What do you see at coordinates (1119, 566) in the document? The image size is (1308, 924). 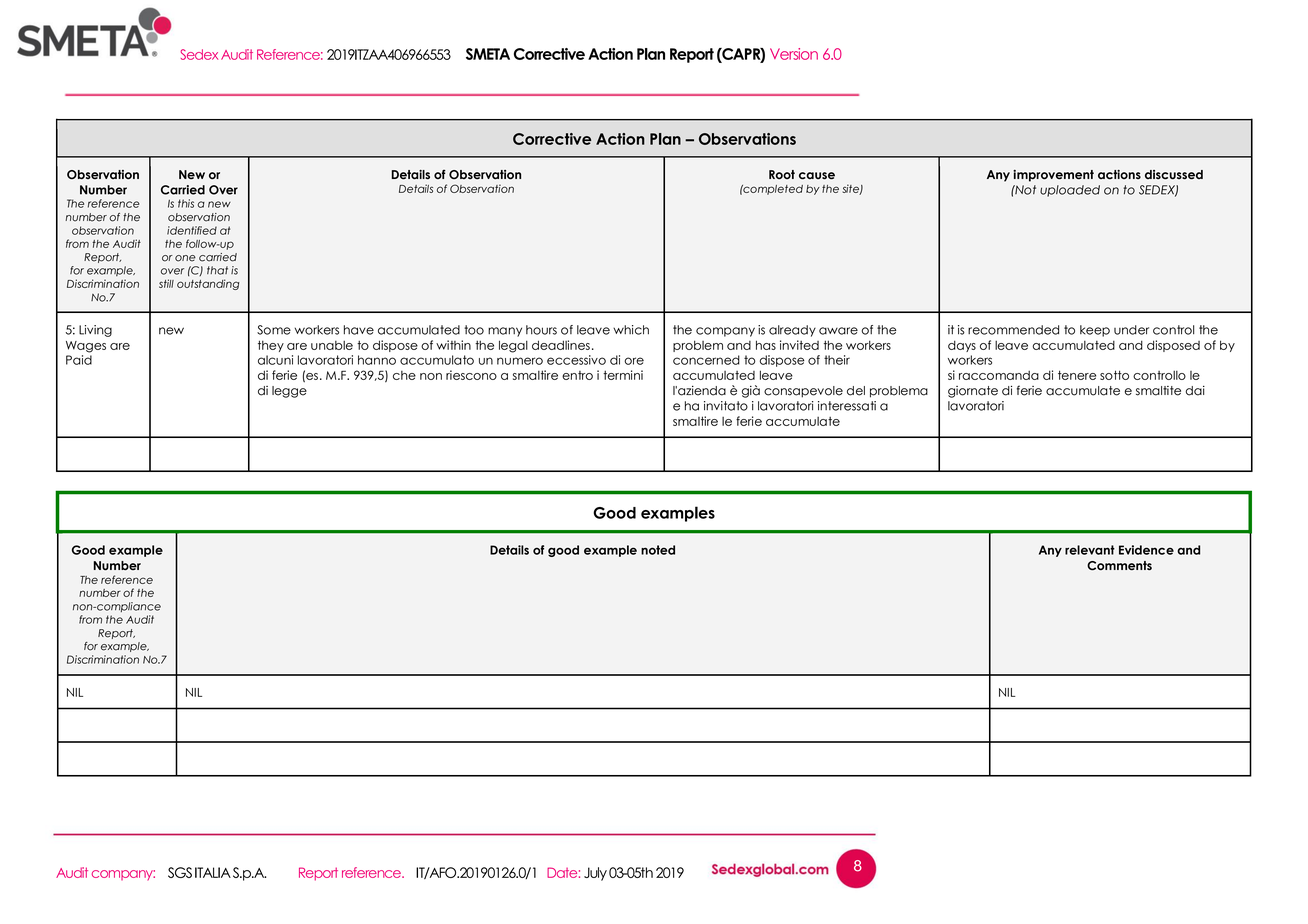 I see `Comments` at bounding box center [1119, 566].
